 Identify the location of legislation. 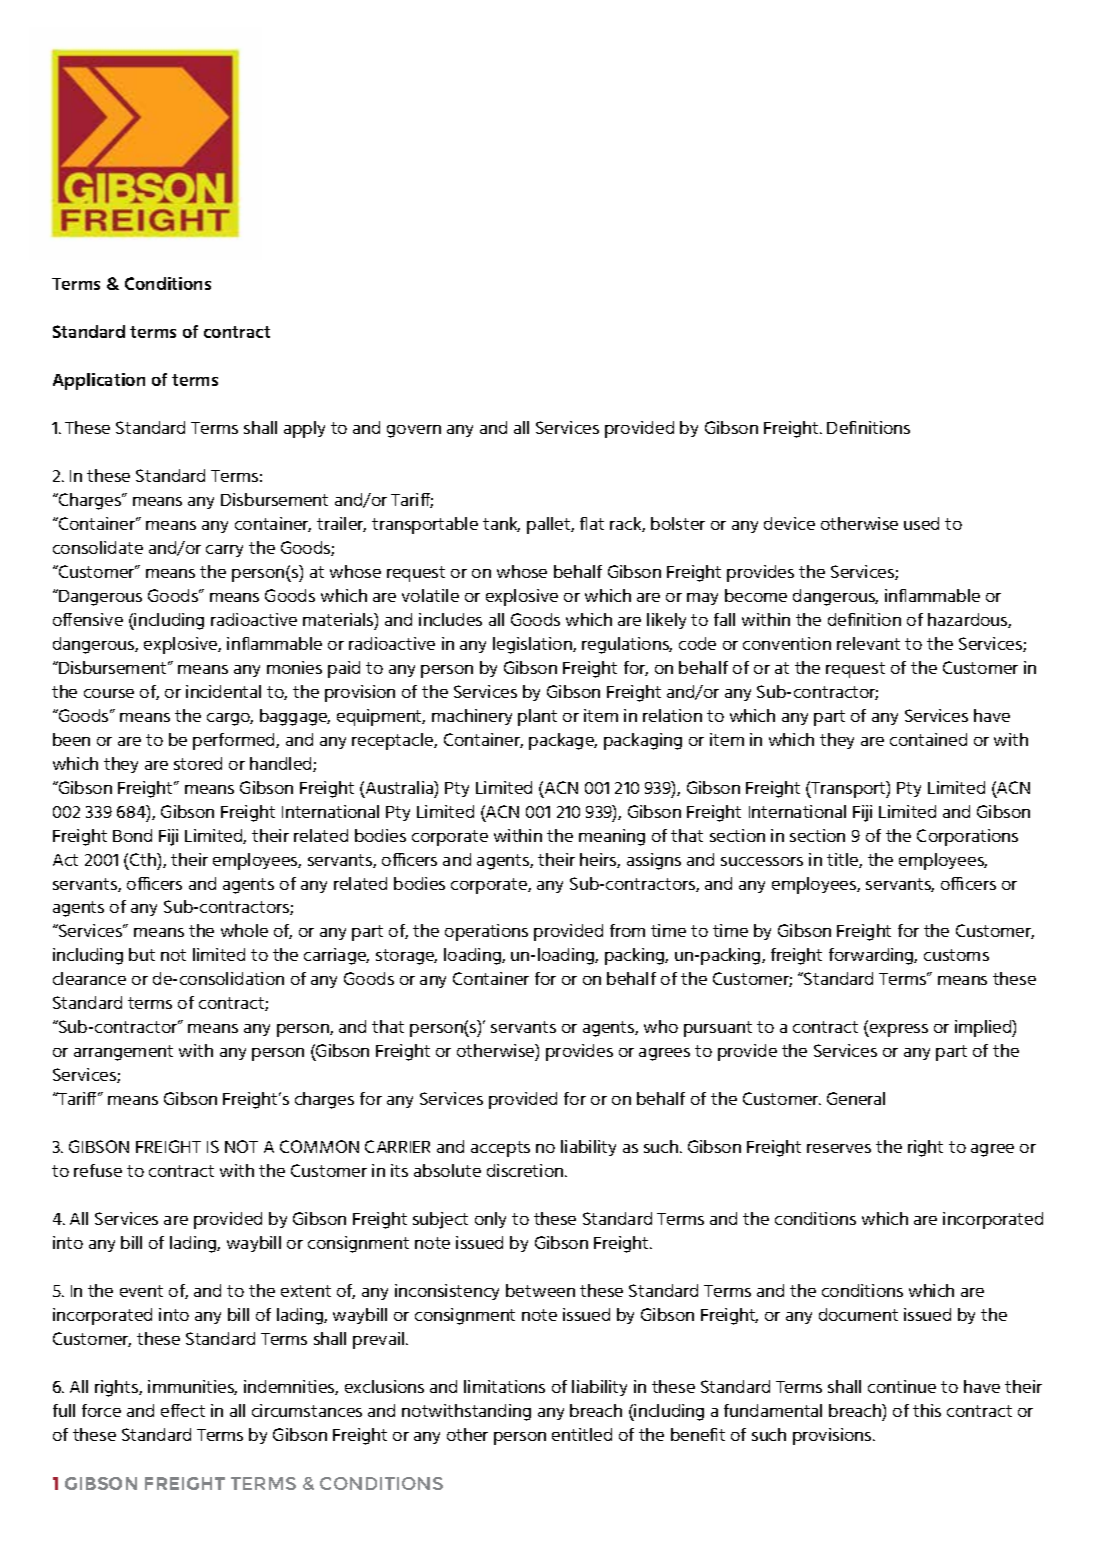
(533, 645).
